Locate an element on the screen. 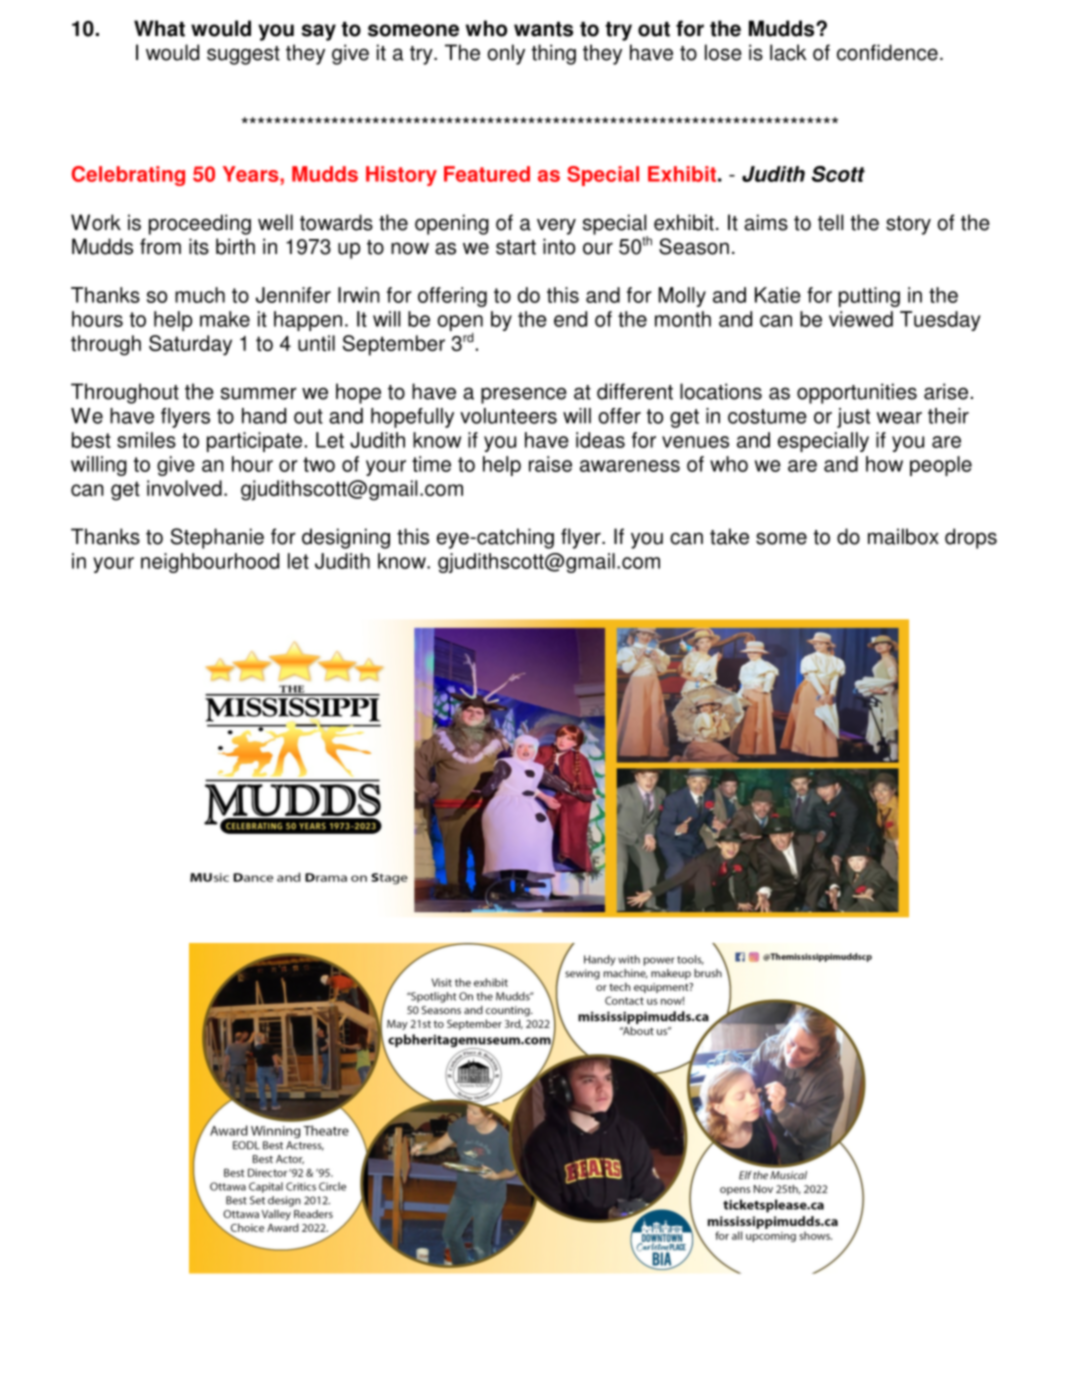 The height and width of the screenshot is (1387, 1072). Stephanie is located at coordinates (217, 538).
